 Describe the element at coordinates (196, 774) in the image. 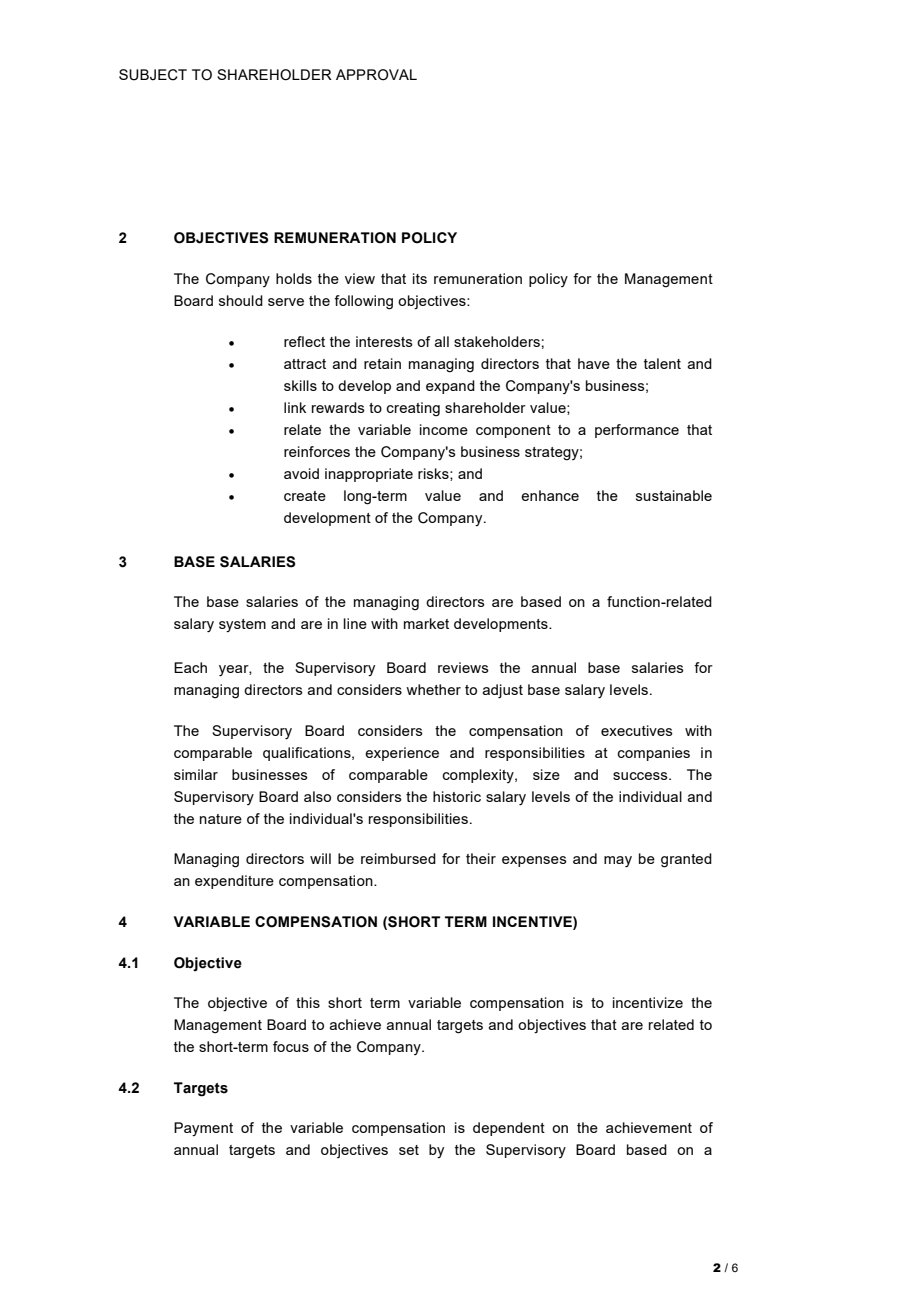

I see `similar` at that location.
